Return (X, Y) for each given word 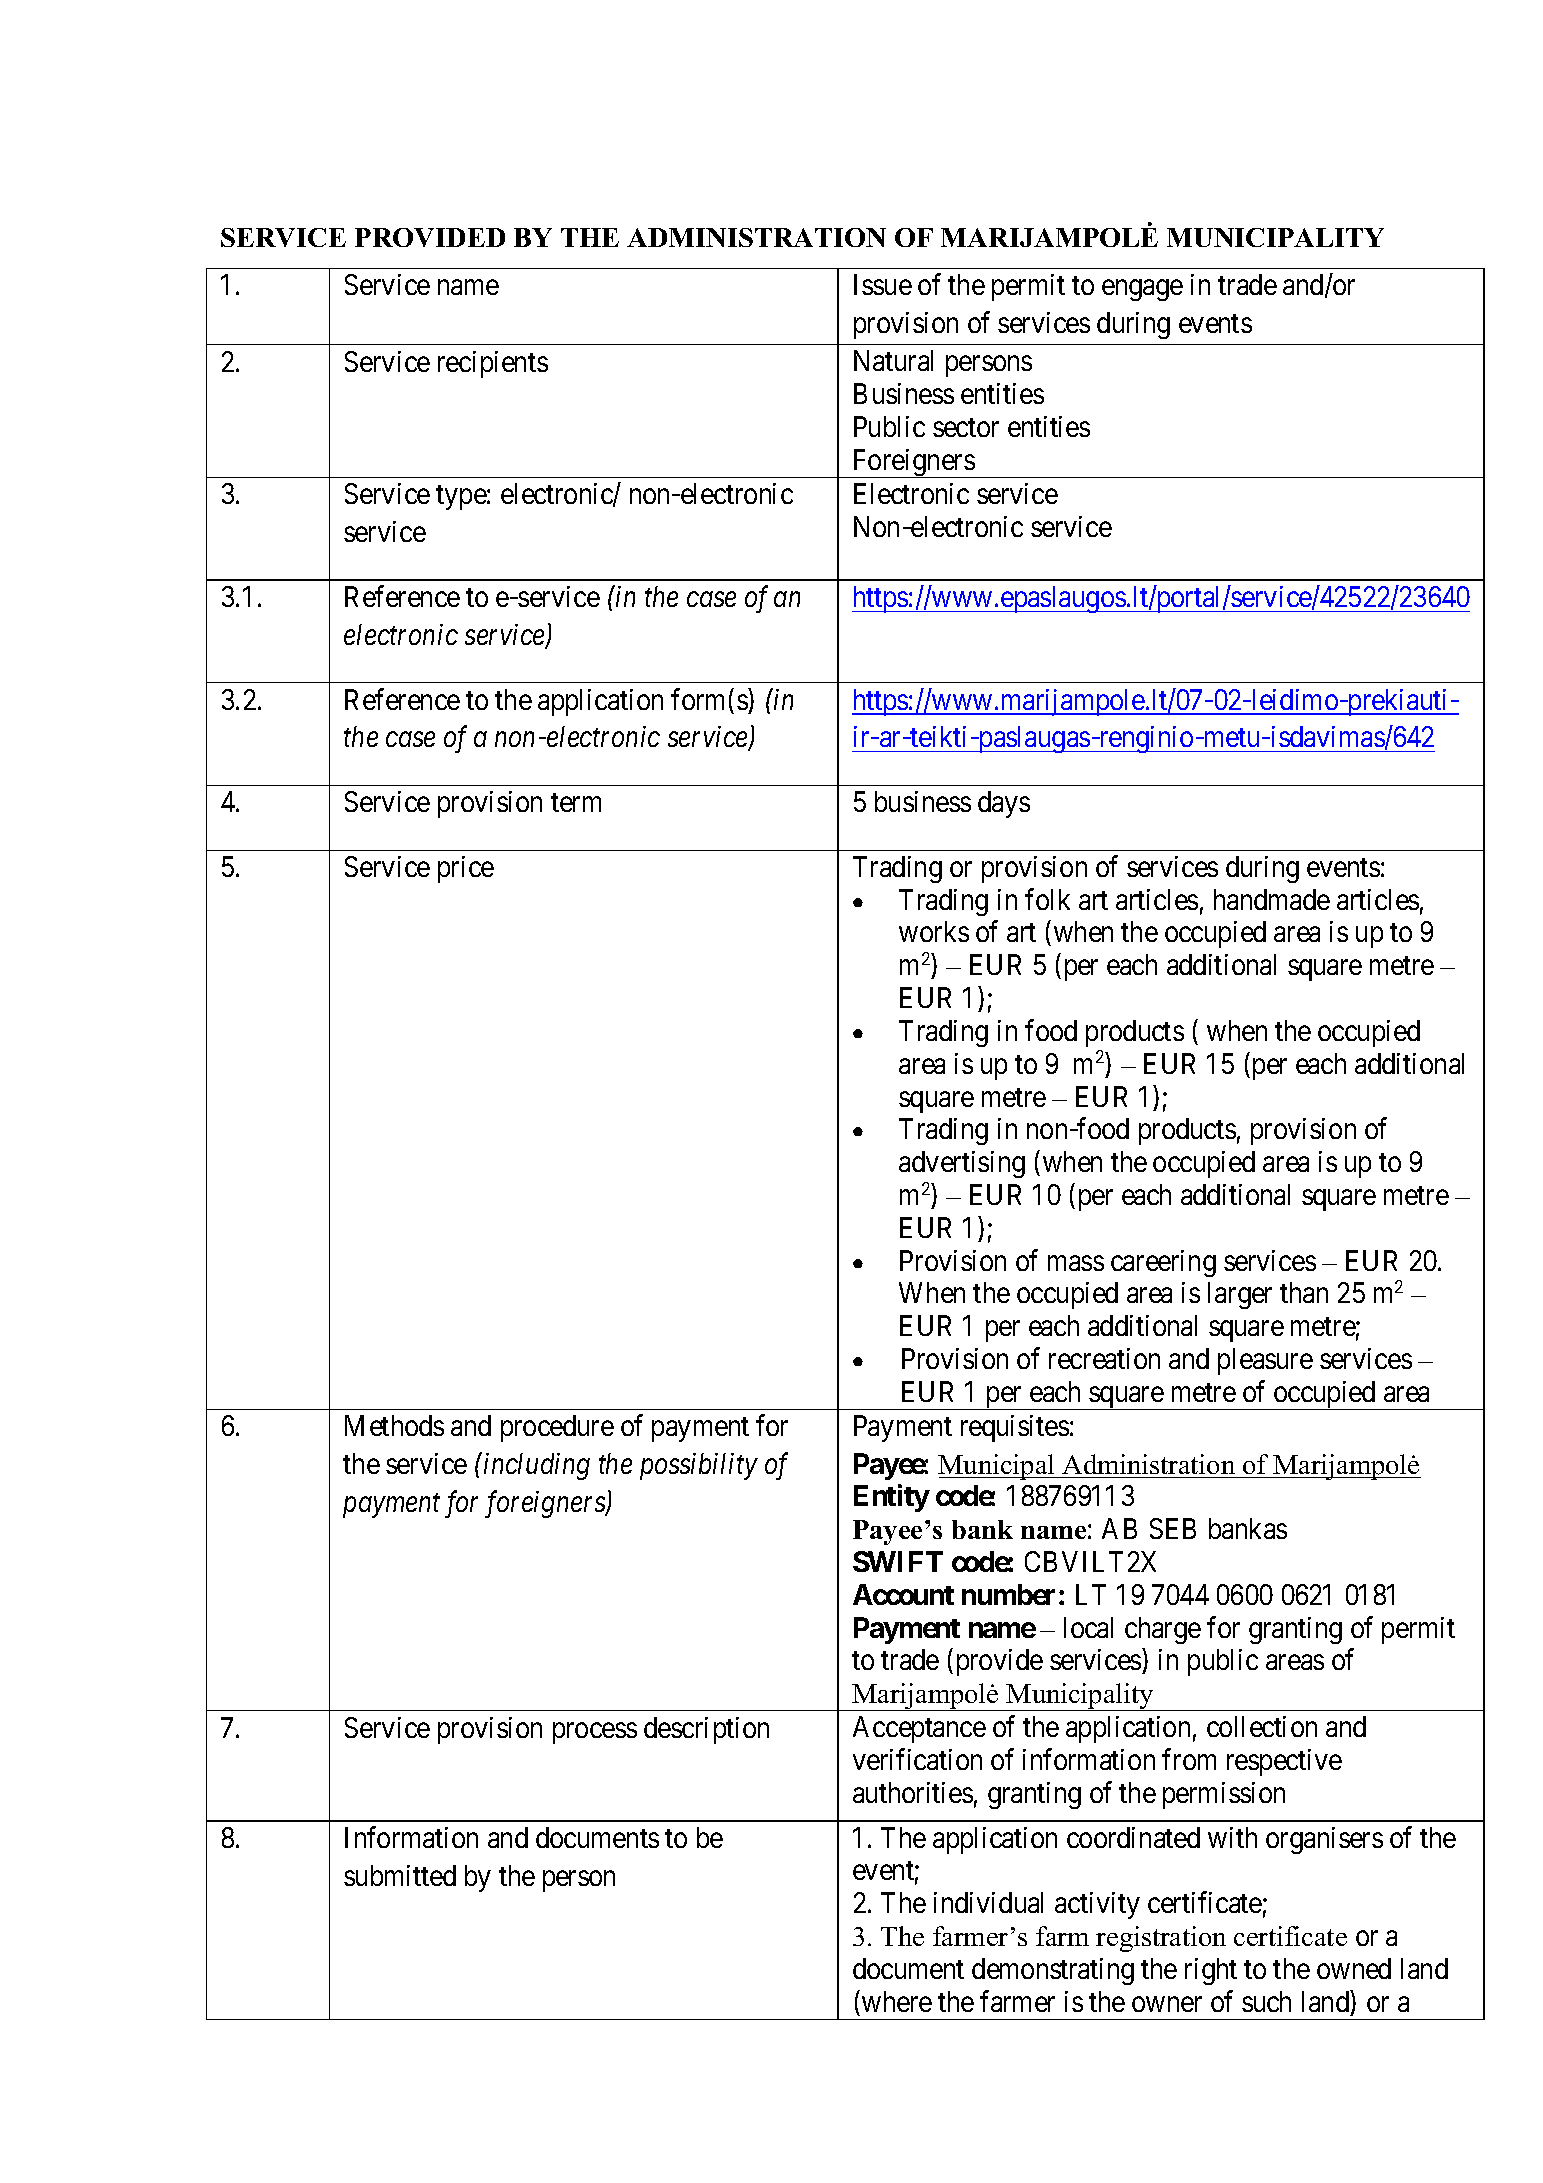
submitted (400, 1875)
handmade (1272, 899)
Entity (892, 1498)
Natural (893, 360)
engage (1142, 290)
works (934, 931)
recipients (493, 364)
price (466, 869)
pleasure (1265, 1361)
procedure (557, 1428)
